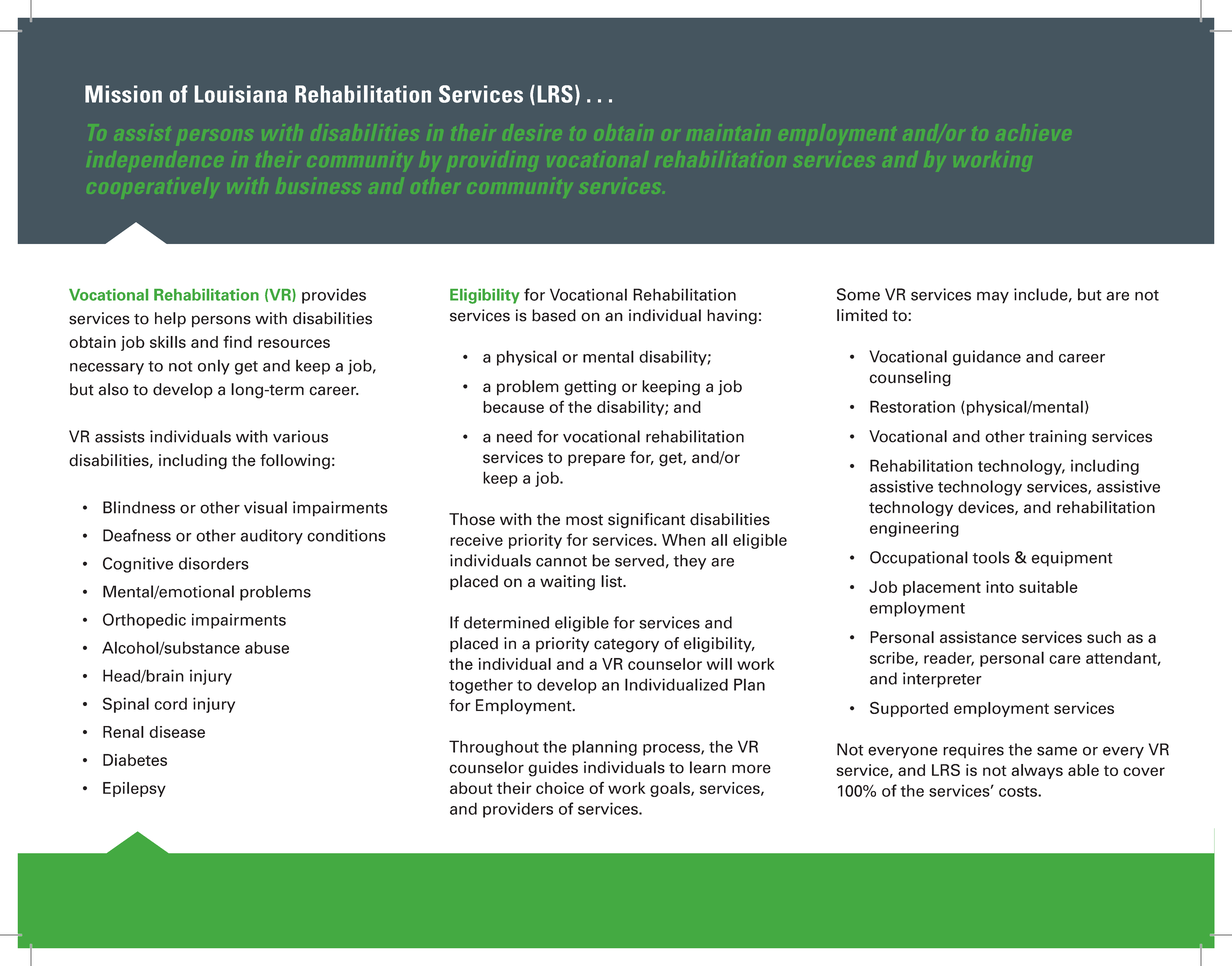 The height and width of the image is (966, 1232). Describe the element at coordinates (123, 94) in the image. I see `Mission` at that location.
